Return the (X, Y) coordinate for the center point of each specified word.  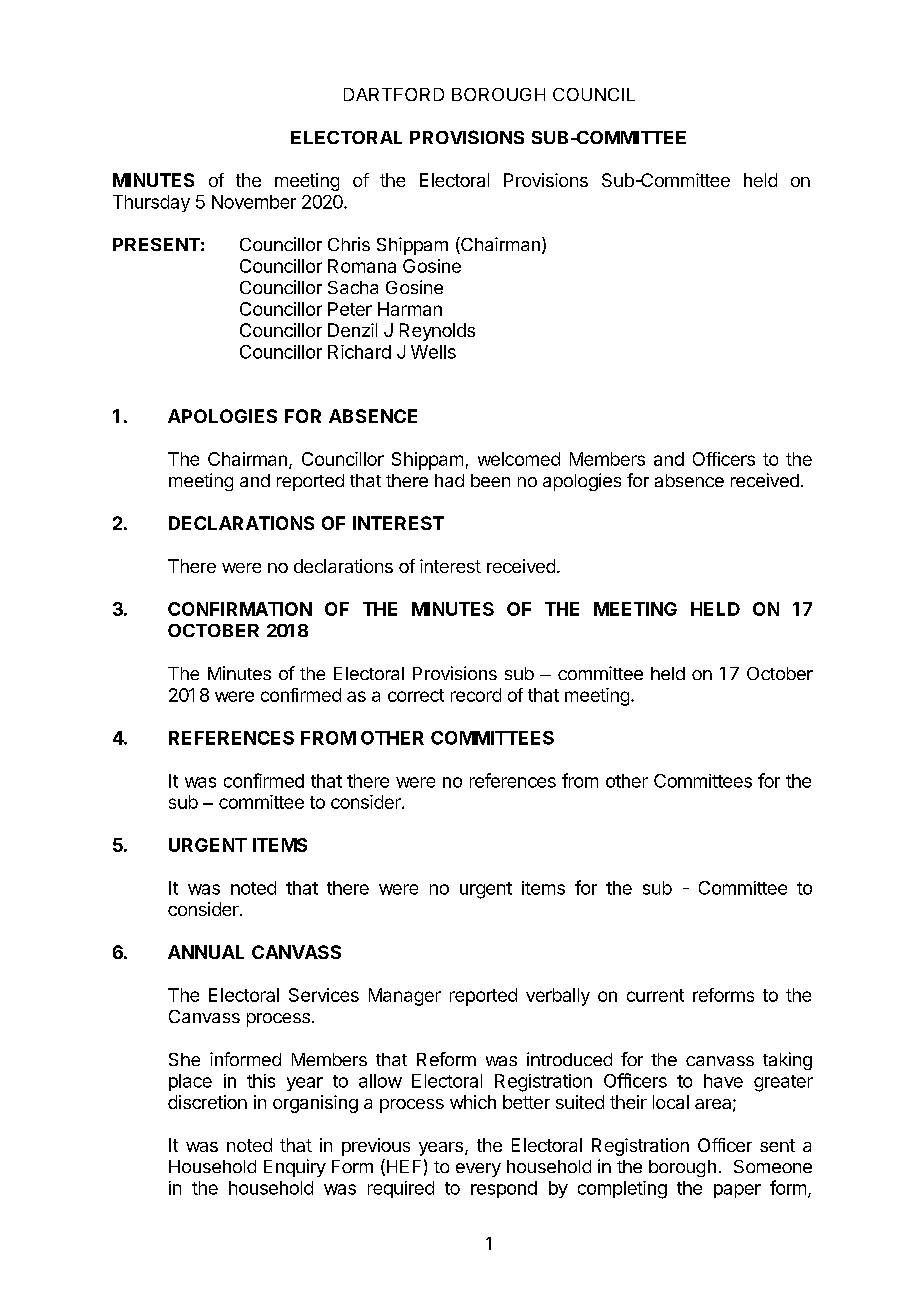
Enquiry (295, 1168)
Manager (405, 997)
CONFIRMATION (240, 609)
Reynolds (437, 332)
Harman (410, 309)
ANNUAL (206, 952)
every (478, 1170)
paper (737, 1191)
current (655, 995)
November (254, 202)
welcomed (519, 459)
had (449, 480)
